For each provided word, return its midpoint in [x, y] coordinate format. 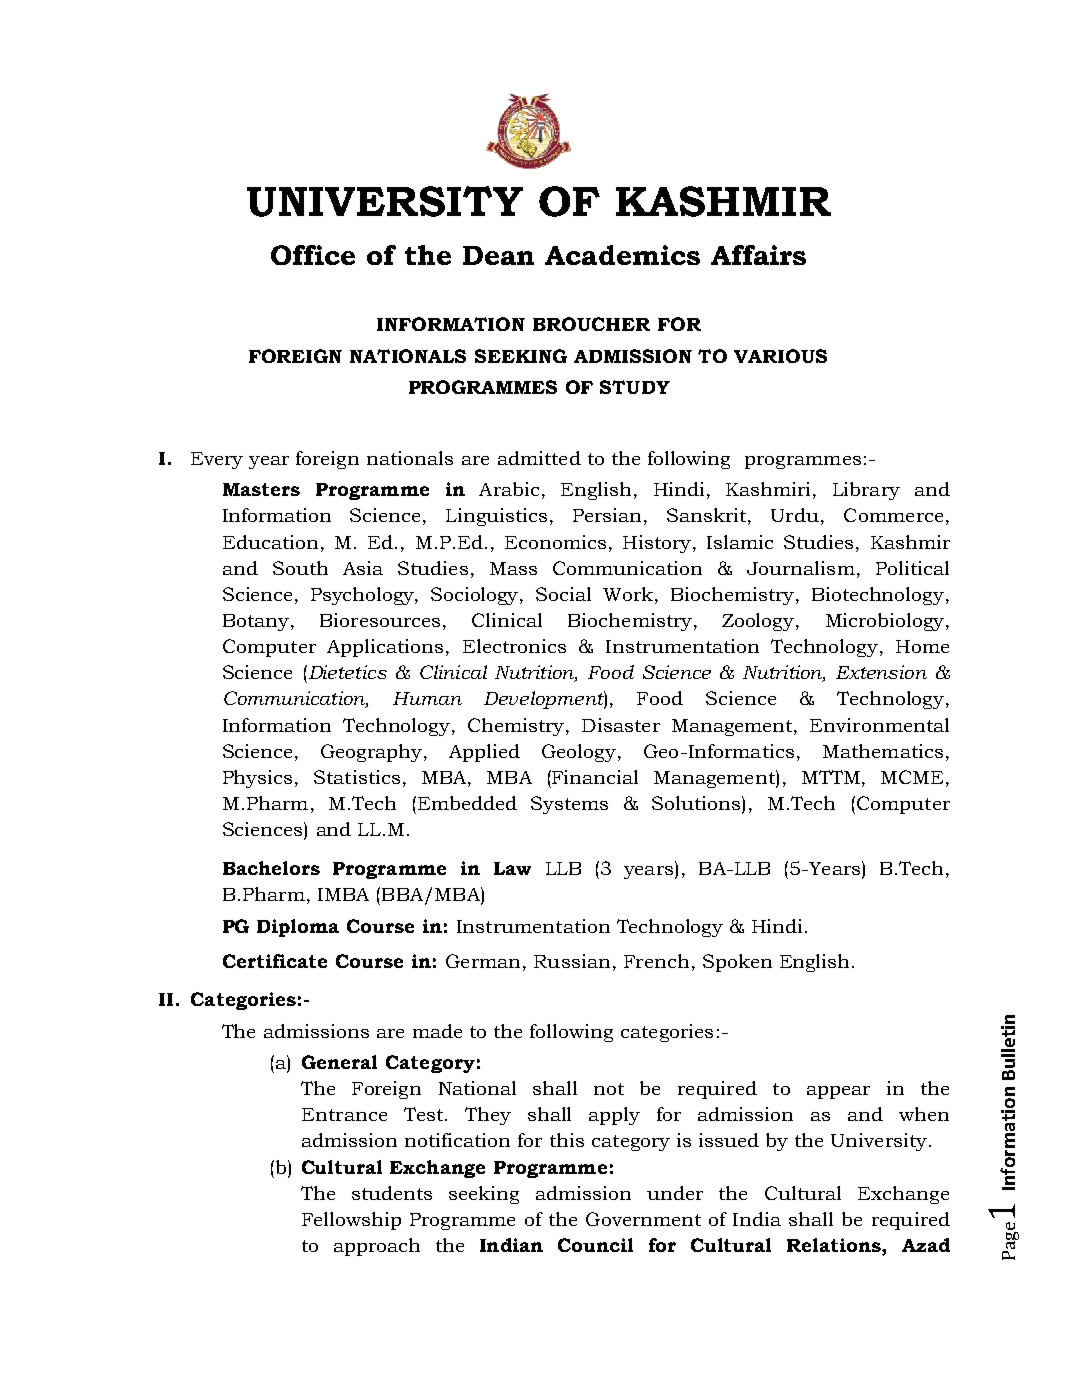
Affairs [758, 255]
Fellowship [351, 1221]
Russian [572, 961]
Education [270, 542]
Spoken [737, 963]
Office [313, 255]
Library [866, 491]
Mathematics [883, 751]
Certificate [275, 961]
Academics [622, 255]
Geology [579, 753]
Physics [257, 779]
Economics [555, 542]
